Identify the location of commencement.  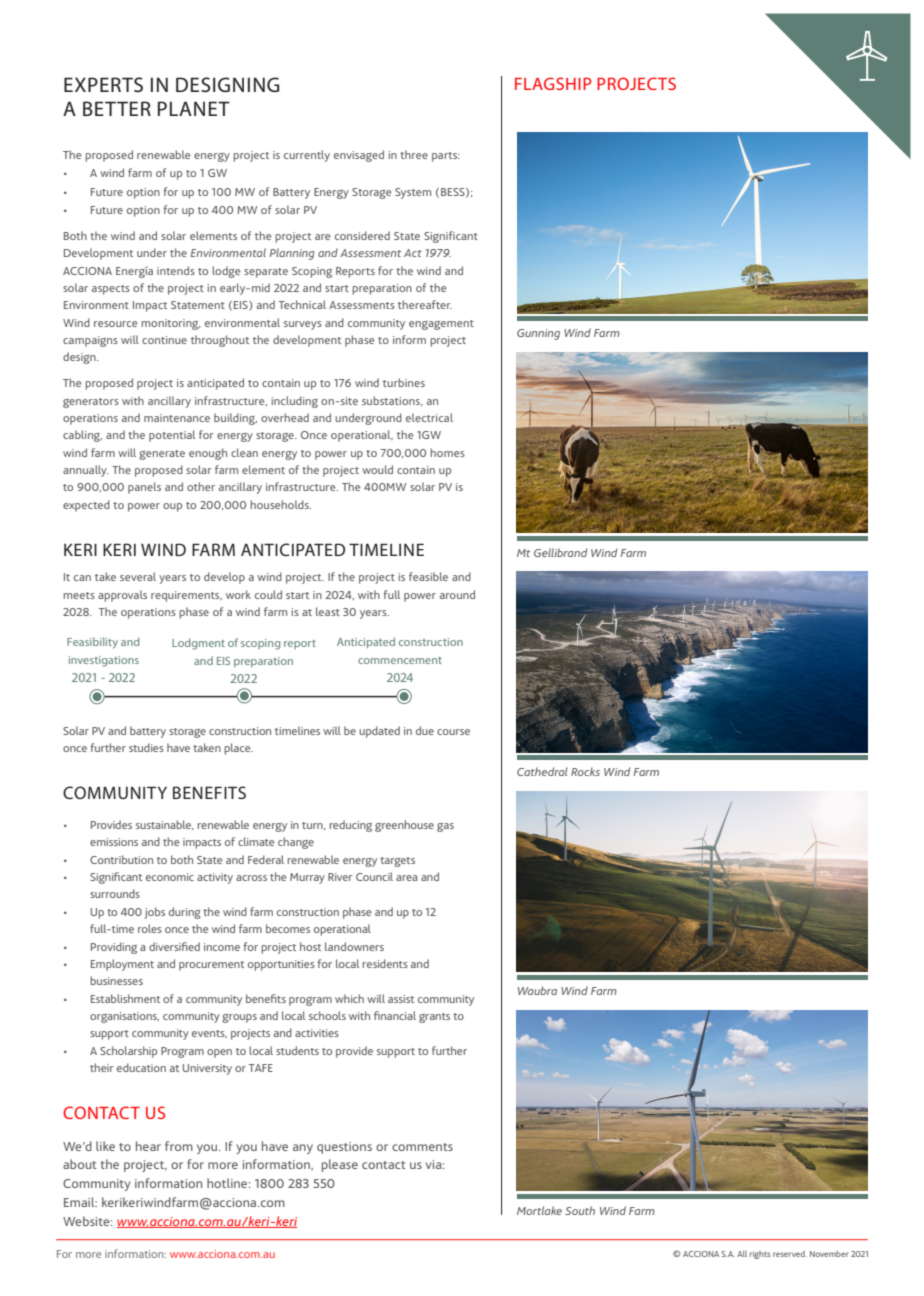
(400, 660).
